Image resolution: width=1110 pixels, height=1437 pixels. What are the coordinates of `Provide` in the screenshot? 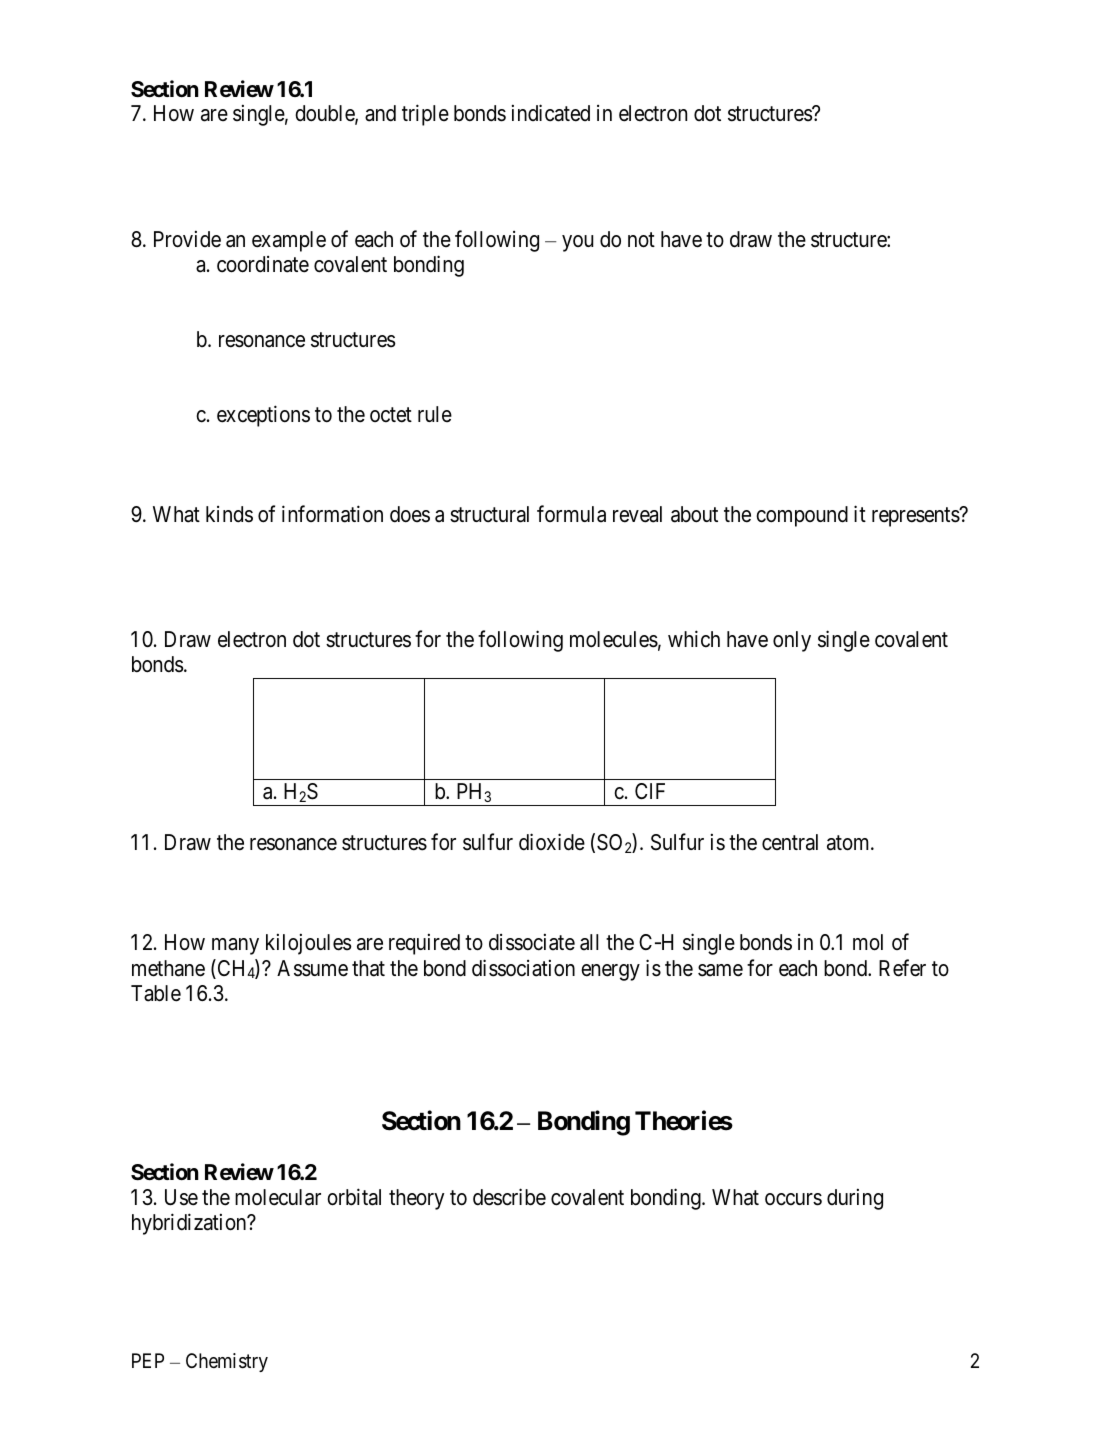 It's located at (187, 239).
